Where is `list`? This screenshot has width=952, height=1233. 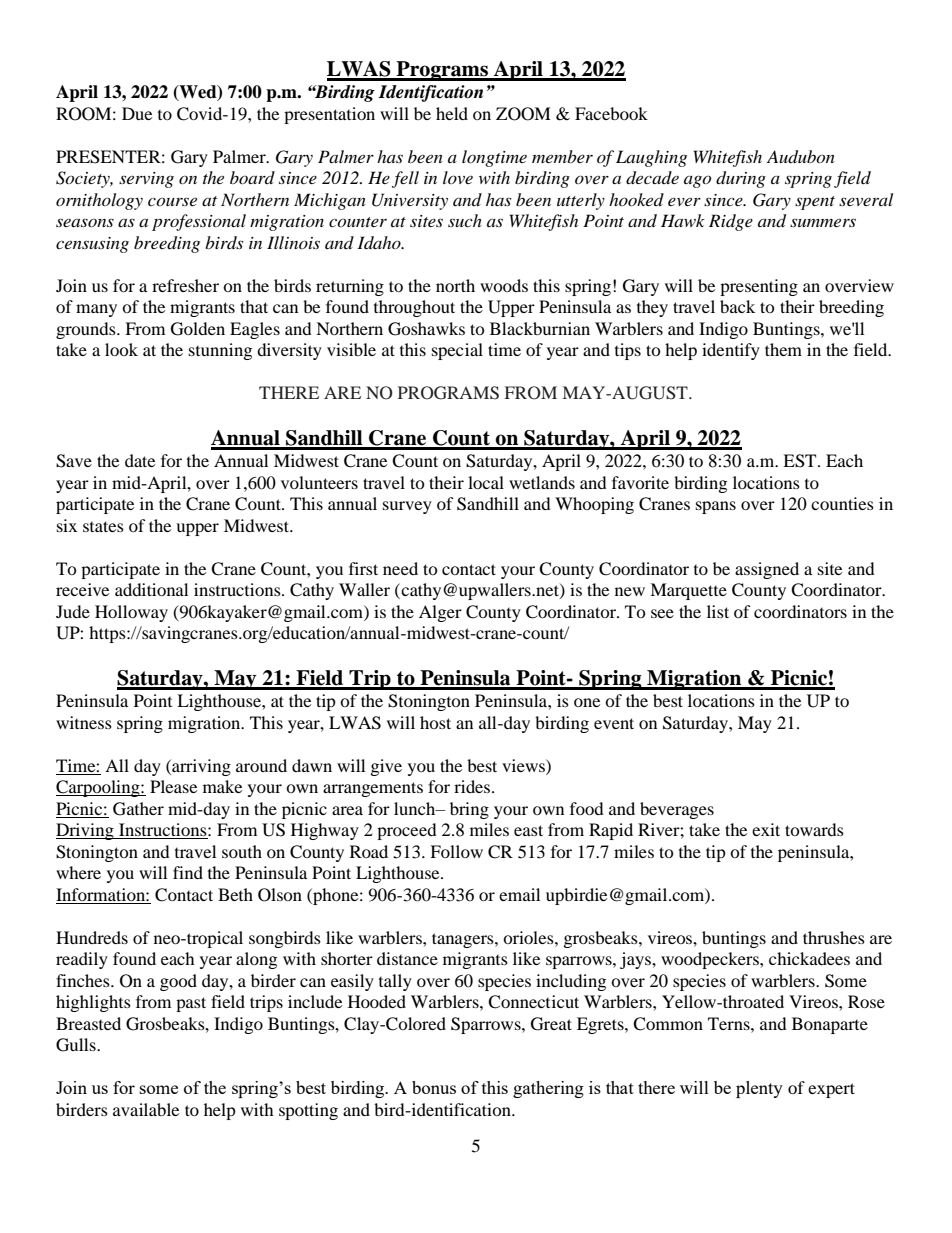
list is located at coordinates (718, 611).
